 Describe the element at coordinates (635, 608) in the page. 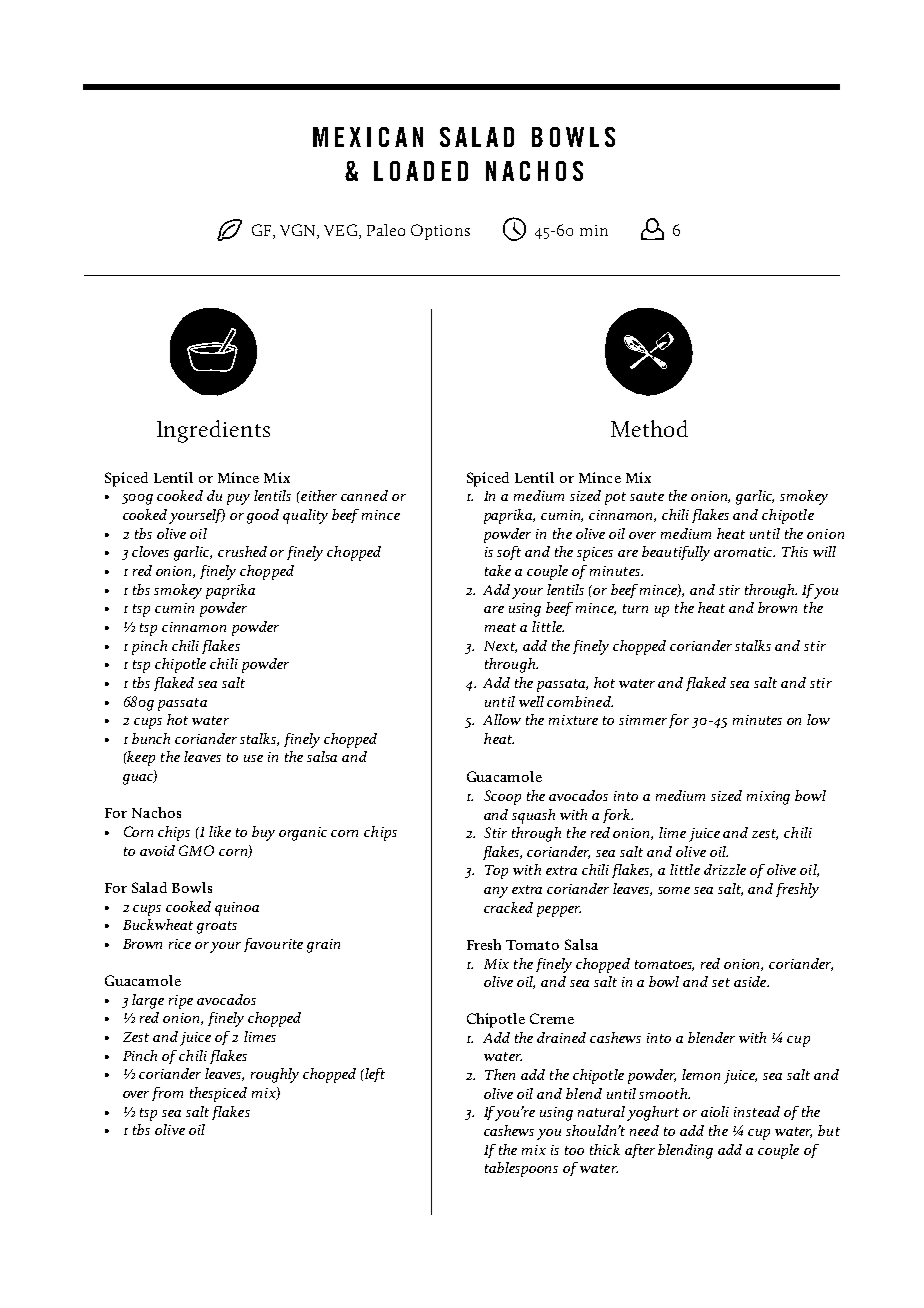

I see `turn` at that location.
